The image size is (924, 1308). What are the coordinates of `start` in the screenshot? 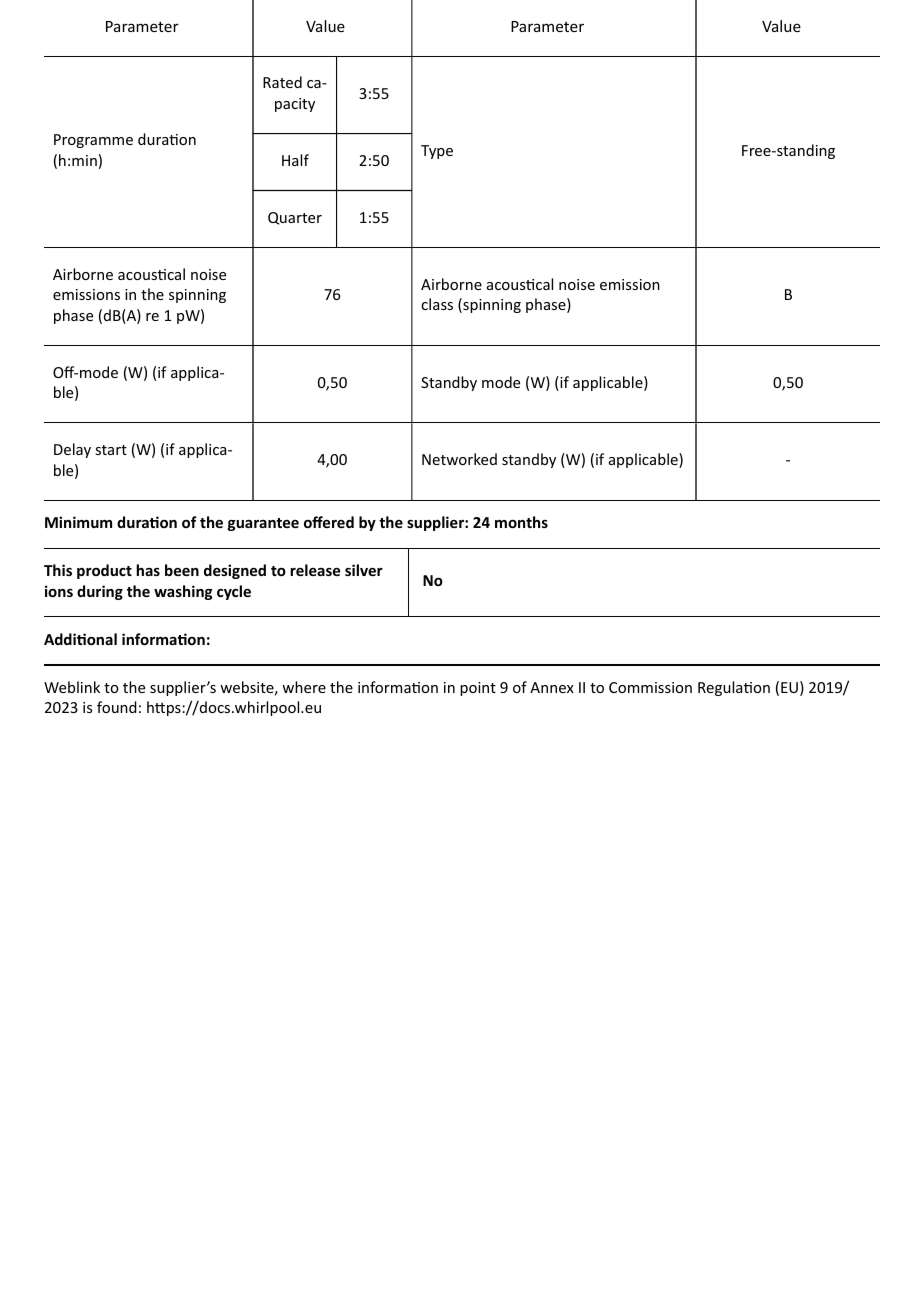 It's located at (111, 450).
